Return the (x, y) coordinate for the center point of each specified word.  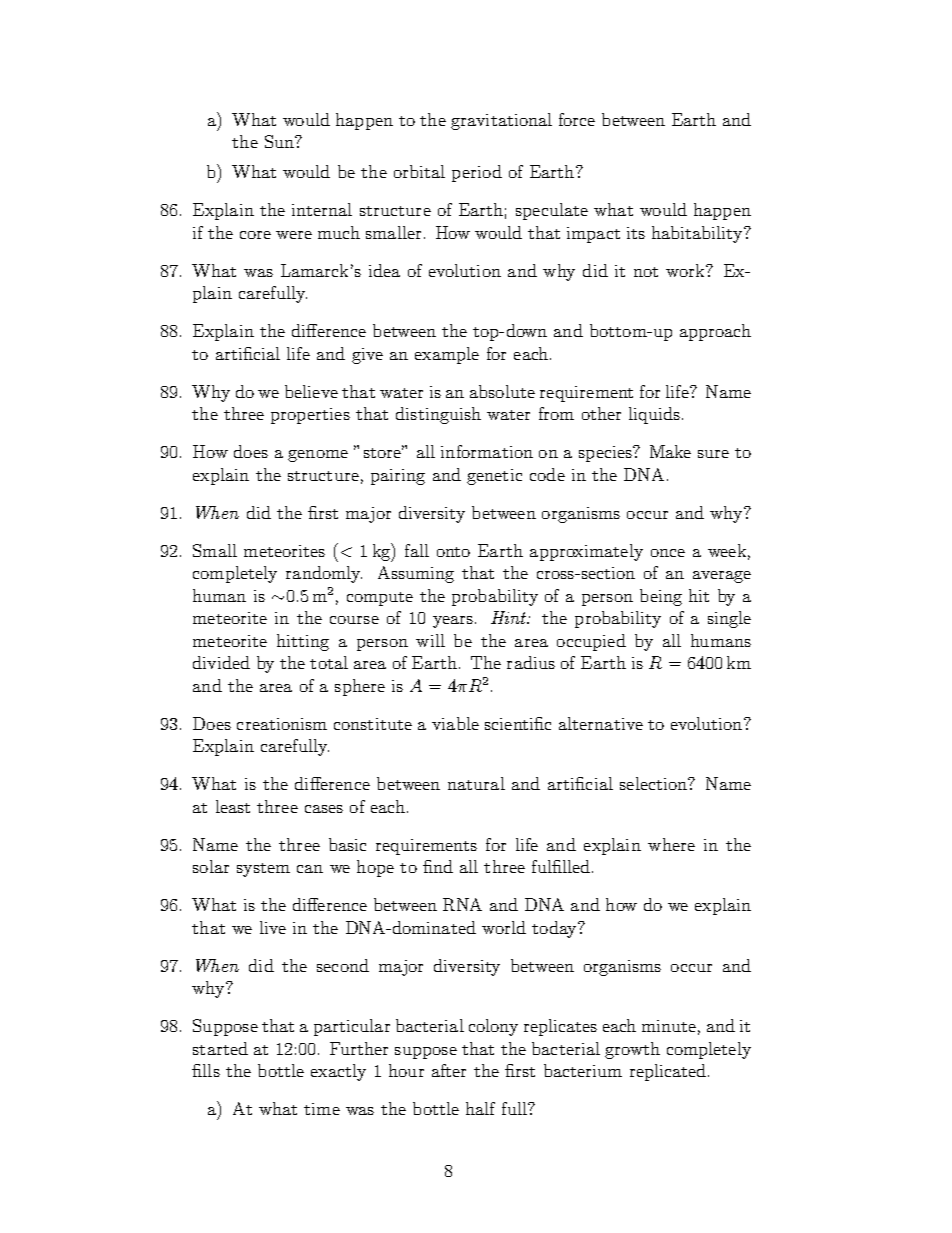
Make (670, 451)
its (636, 233)
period (477, 173)
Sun (281, 141)
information (487, 451)
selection (655, 783)
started (220, 1048)
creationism (282, 724)
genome (318, 456)
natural (476, 783)
